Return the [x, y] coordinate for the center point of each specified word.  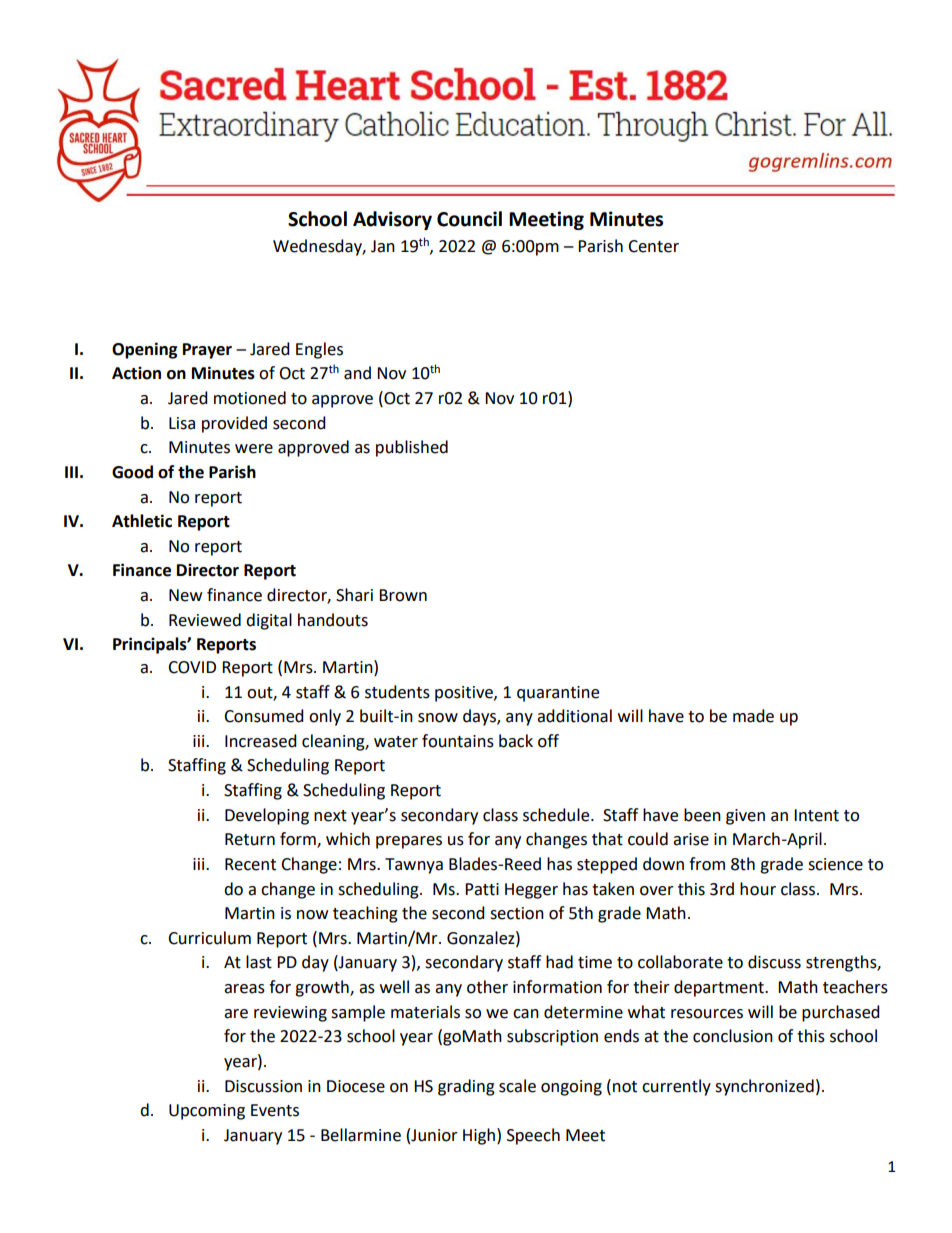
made [753, 716]
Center [653, 246]
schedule [557, 815]
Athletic [142, 521]
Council [469, 219]
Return [250, 839]
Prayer [207, 351]
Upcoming [207, 1112]
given [745, 817]
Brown [403, 595]
